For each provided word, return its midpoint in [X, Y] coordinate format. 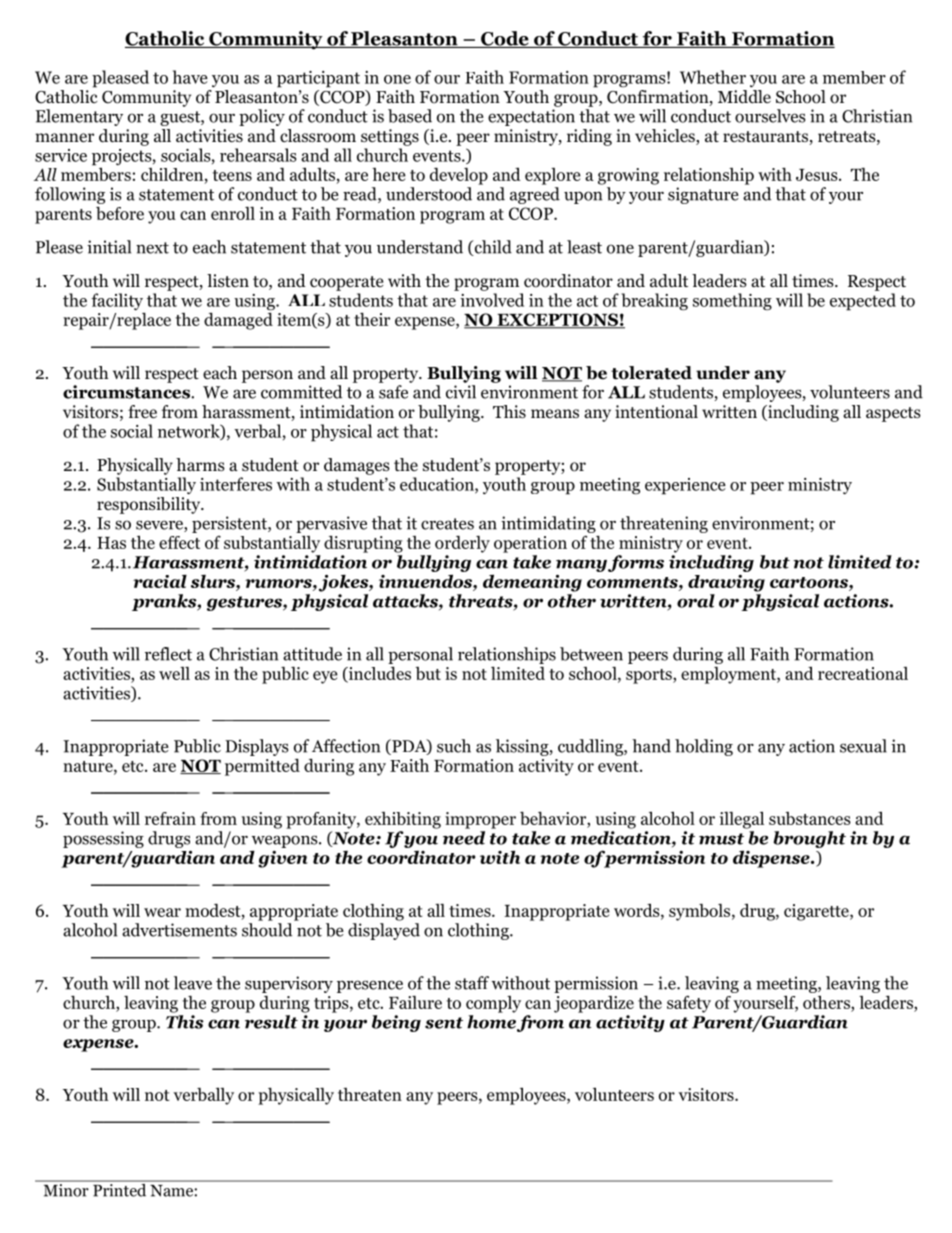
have [190, 77]
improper [480, 820]
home [491, 1022]
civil [461, 392]
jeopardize [594, 1004]
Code [505, 39]
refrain [170, 818]
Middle [744, 97]
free [142, 412]
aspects [893, 414]
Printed [120, 1189]
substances [810, 818]
